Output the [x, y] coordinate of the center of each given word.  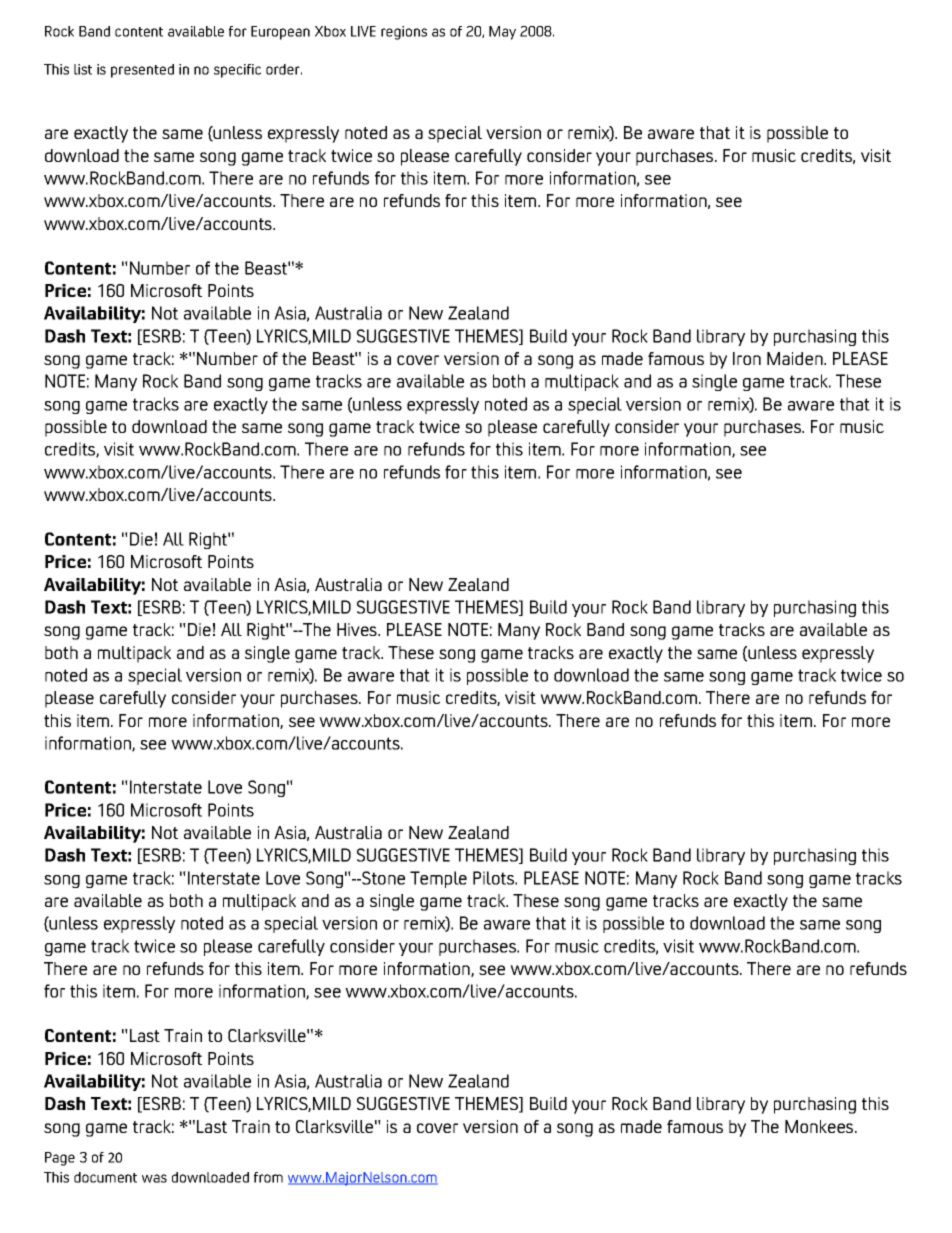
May [502, 33]
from [268, 1177]
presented [142, 71]
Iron [747, 358]
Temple [438, 879]
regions [404, 33]
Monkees [820, 1126]
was [154, 1178]
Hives [358, 629]
